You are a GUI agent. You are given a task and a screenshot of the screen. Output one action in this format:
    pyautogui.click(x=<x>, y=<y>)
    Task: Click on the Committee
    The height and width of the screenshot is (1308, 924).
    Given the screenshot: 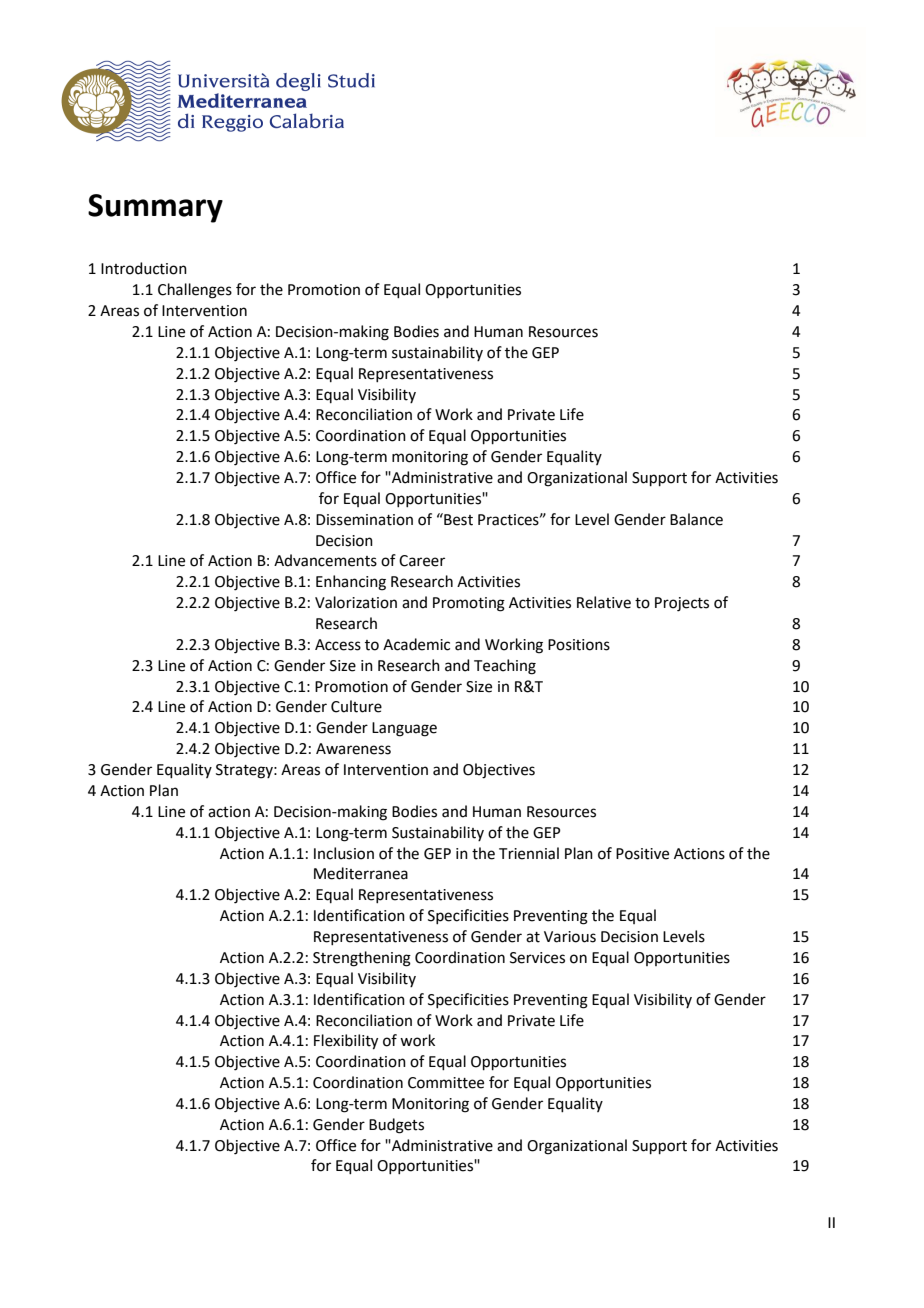 What is the action you would take?
    pyautogui.click(x=446, y=1083)
